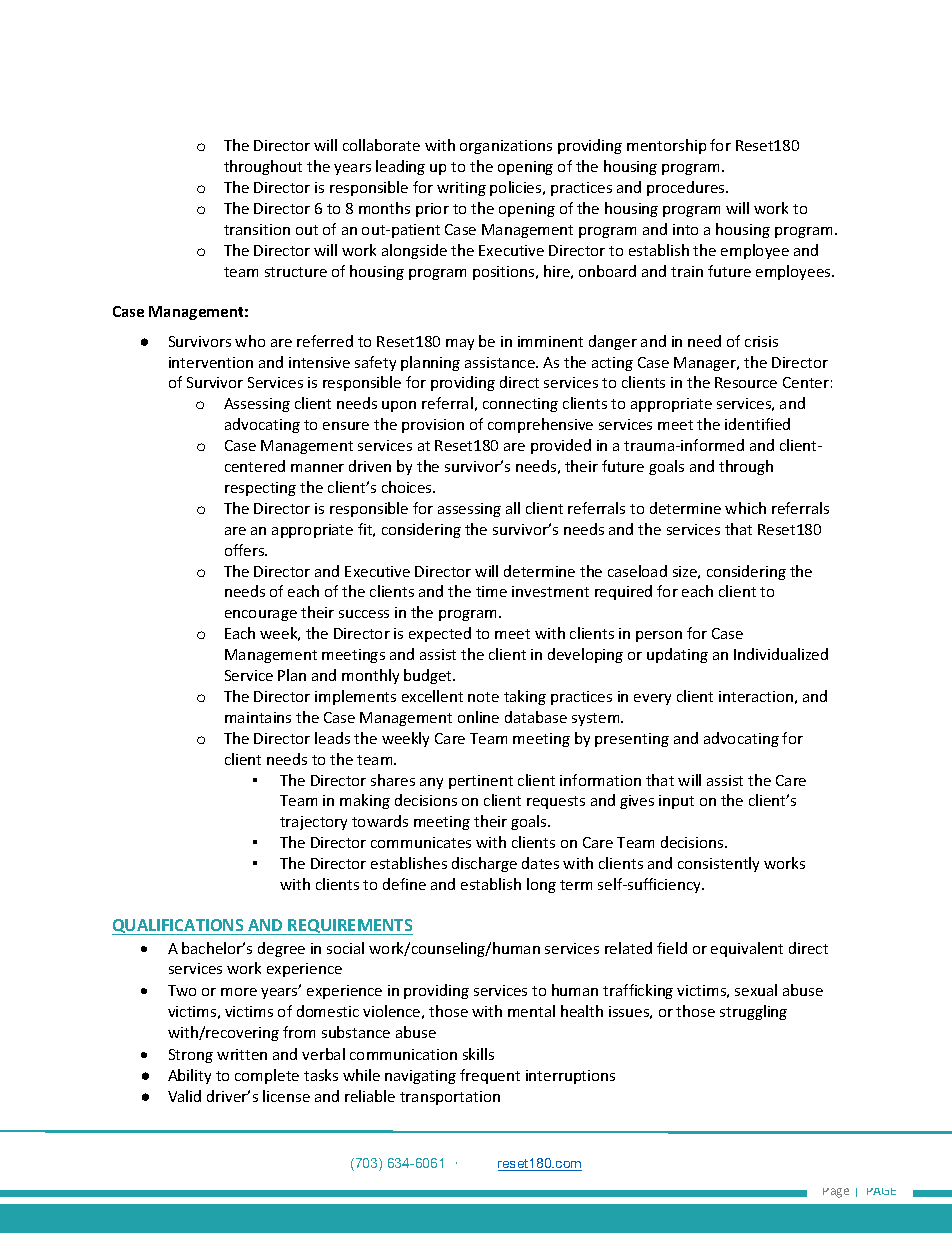 This screenshot has width=952, height=1233. Describe the element at coordinates (267, 1076) in the screenshot. I see `complete` at that location.
